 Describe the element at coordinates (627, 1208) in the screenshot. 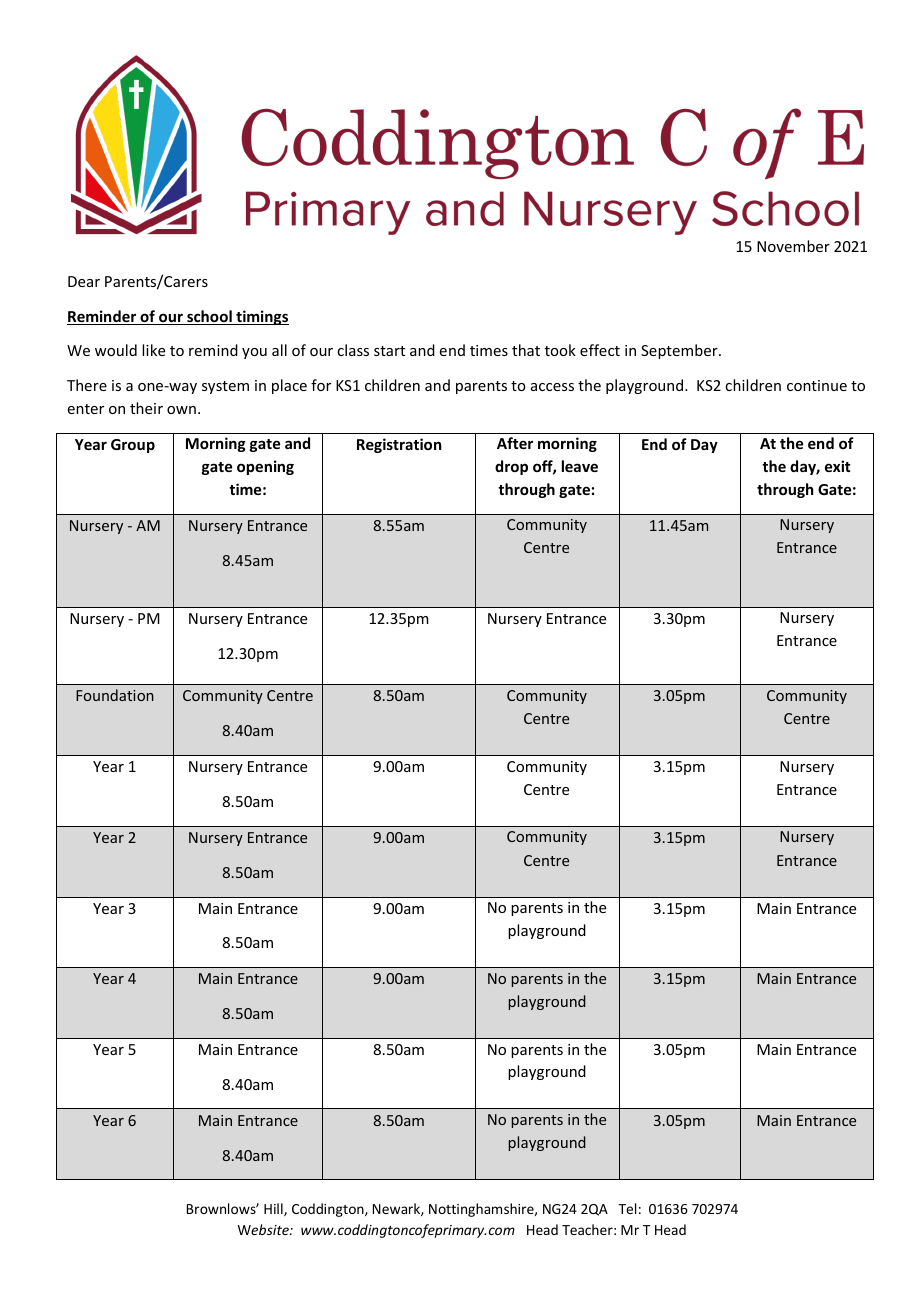

I see `Tel` at that location.
